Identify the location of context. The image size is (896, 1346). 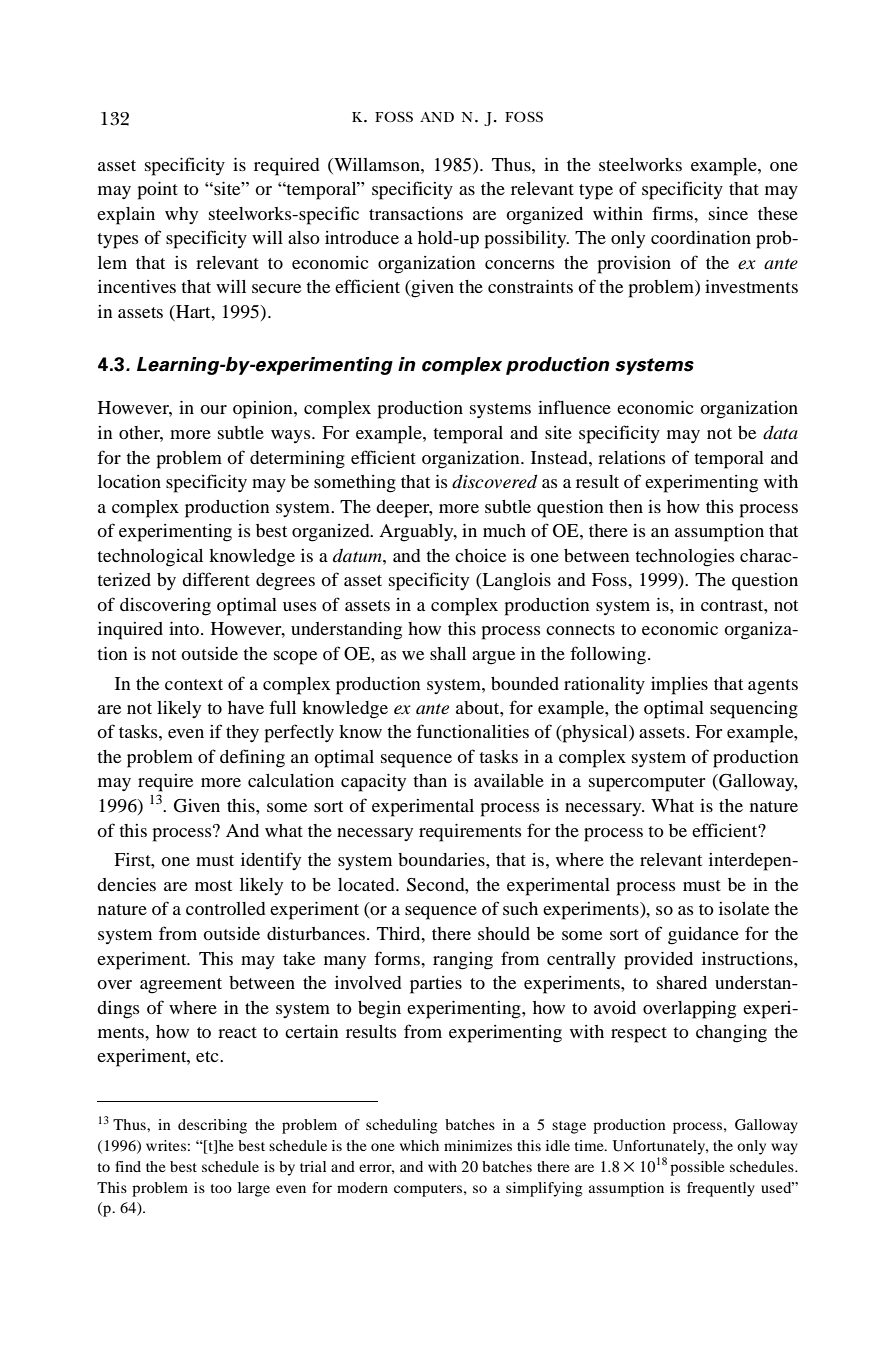
(194, 684).
